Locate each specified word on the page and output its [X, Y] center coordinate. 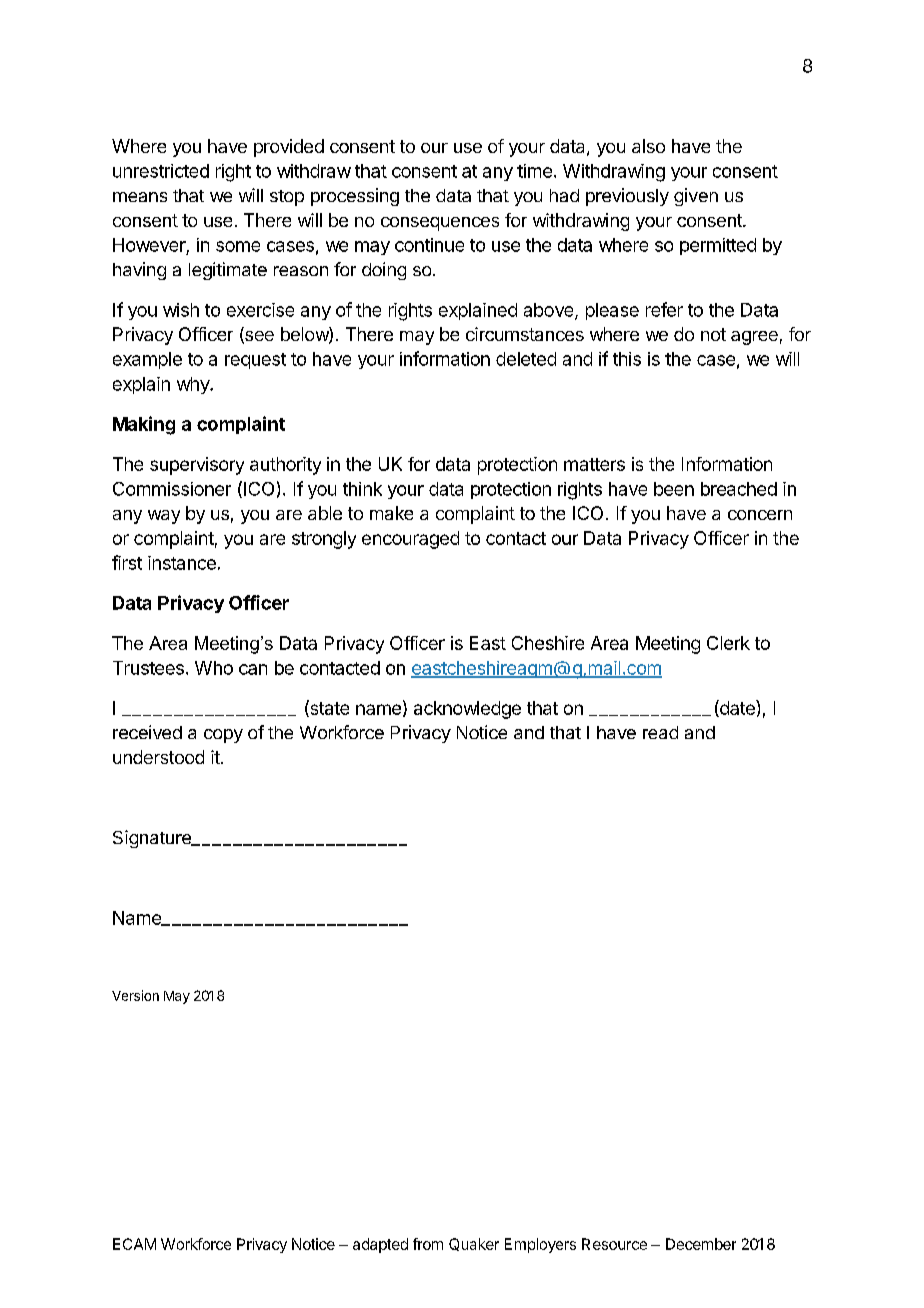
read [660, 732]
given [696, 197]
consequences [440, 224]
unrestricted [161, 171]
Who [214, 668]
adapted [380, 1245]
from [428, 1244]
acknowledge [467, 710]
